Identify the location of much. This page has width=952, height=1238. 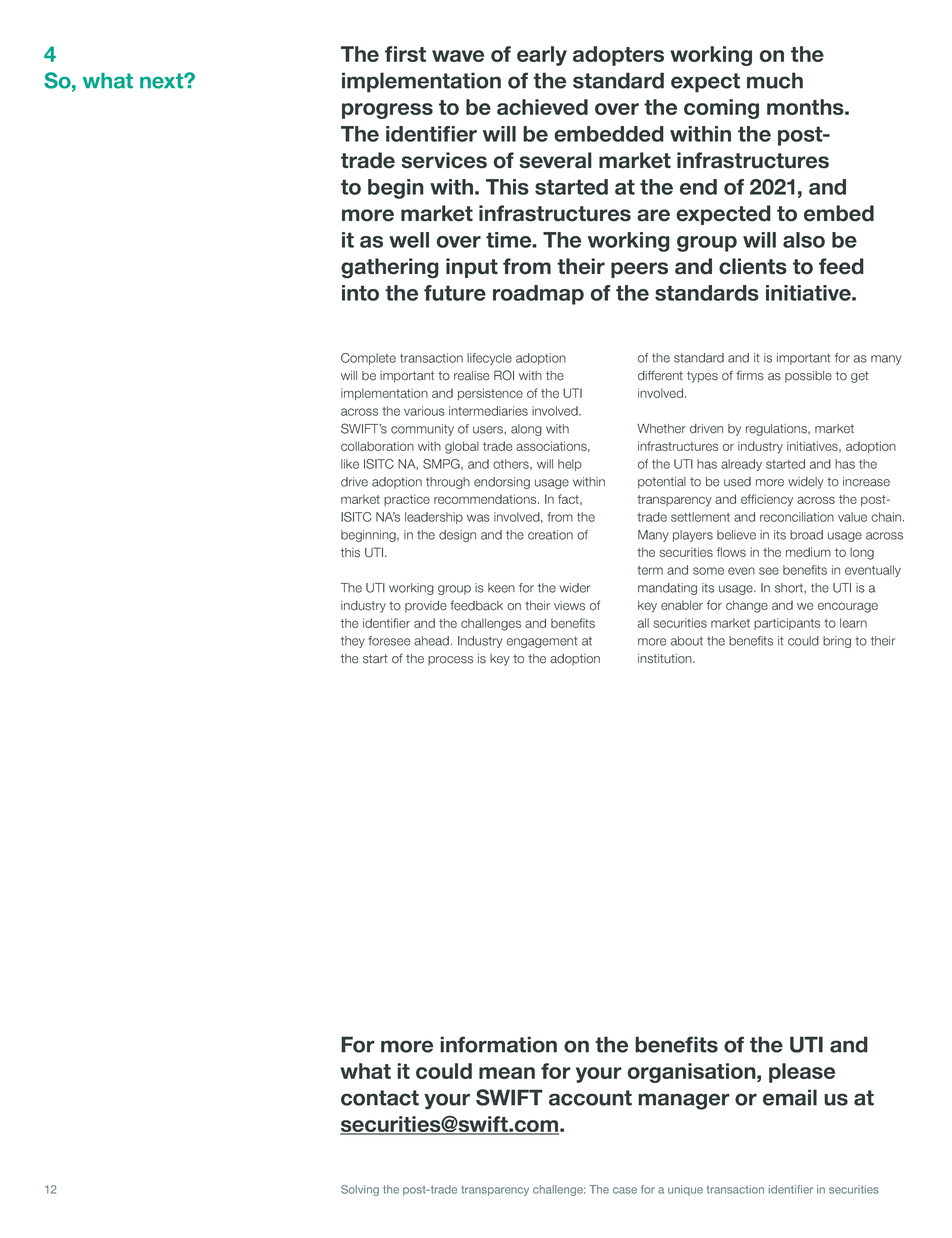
(775, 80).
